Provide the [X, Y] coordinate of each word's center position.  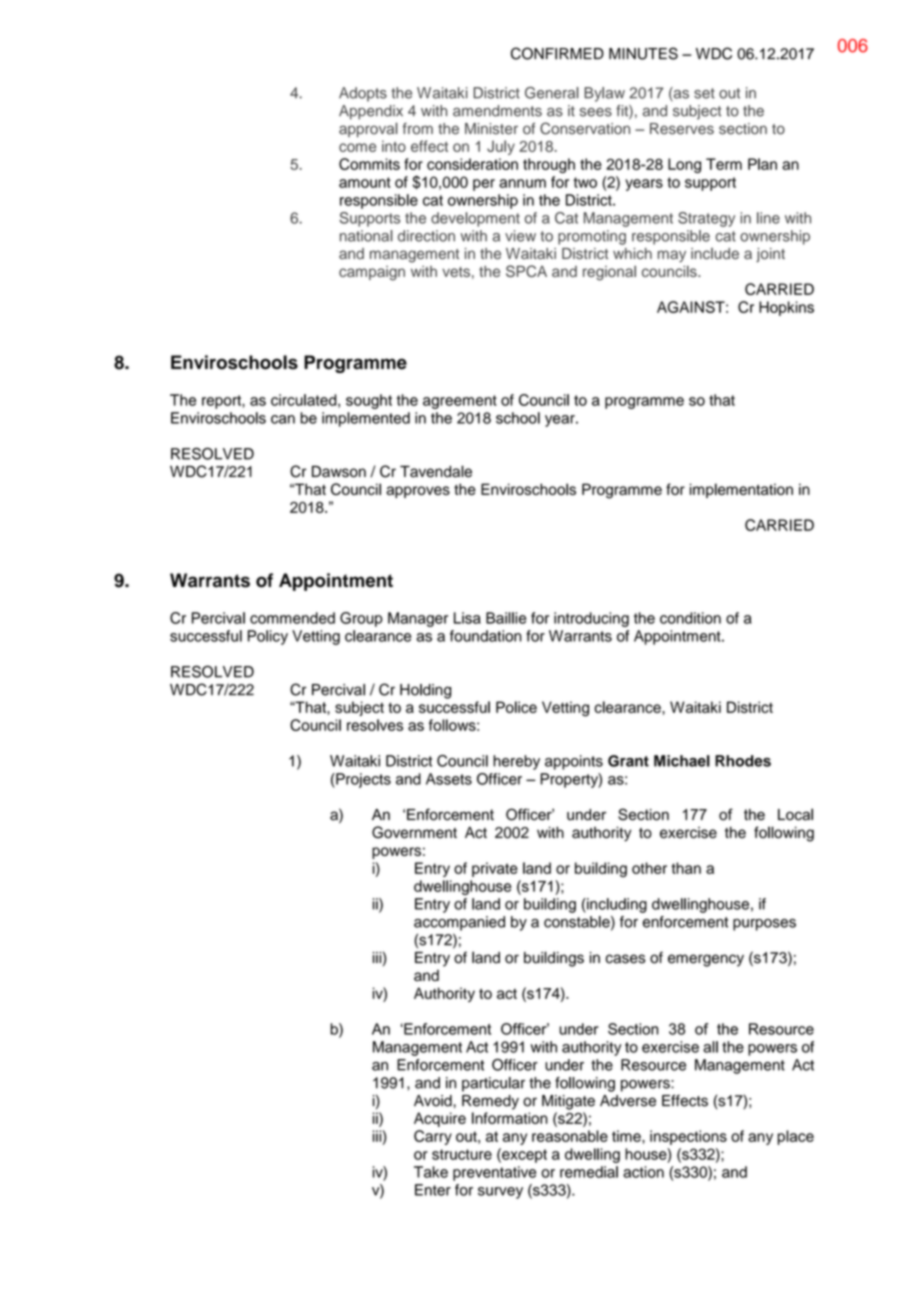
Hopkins [786, 308]
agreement [460, 402]
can [283, 419]
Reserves [682, 129]
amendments [497, 111]
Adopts [363, 94]
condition [690, 618]
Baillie [506, 618]
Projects [362, 780]
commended [292, 618]
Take [431, 1172]
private [495, 869]
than [686, 868]
